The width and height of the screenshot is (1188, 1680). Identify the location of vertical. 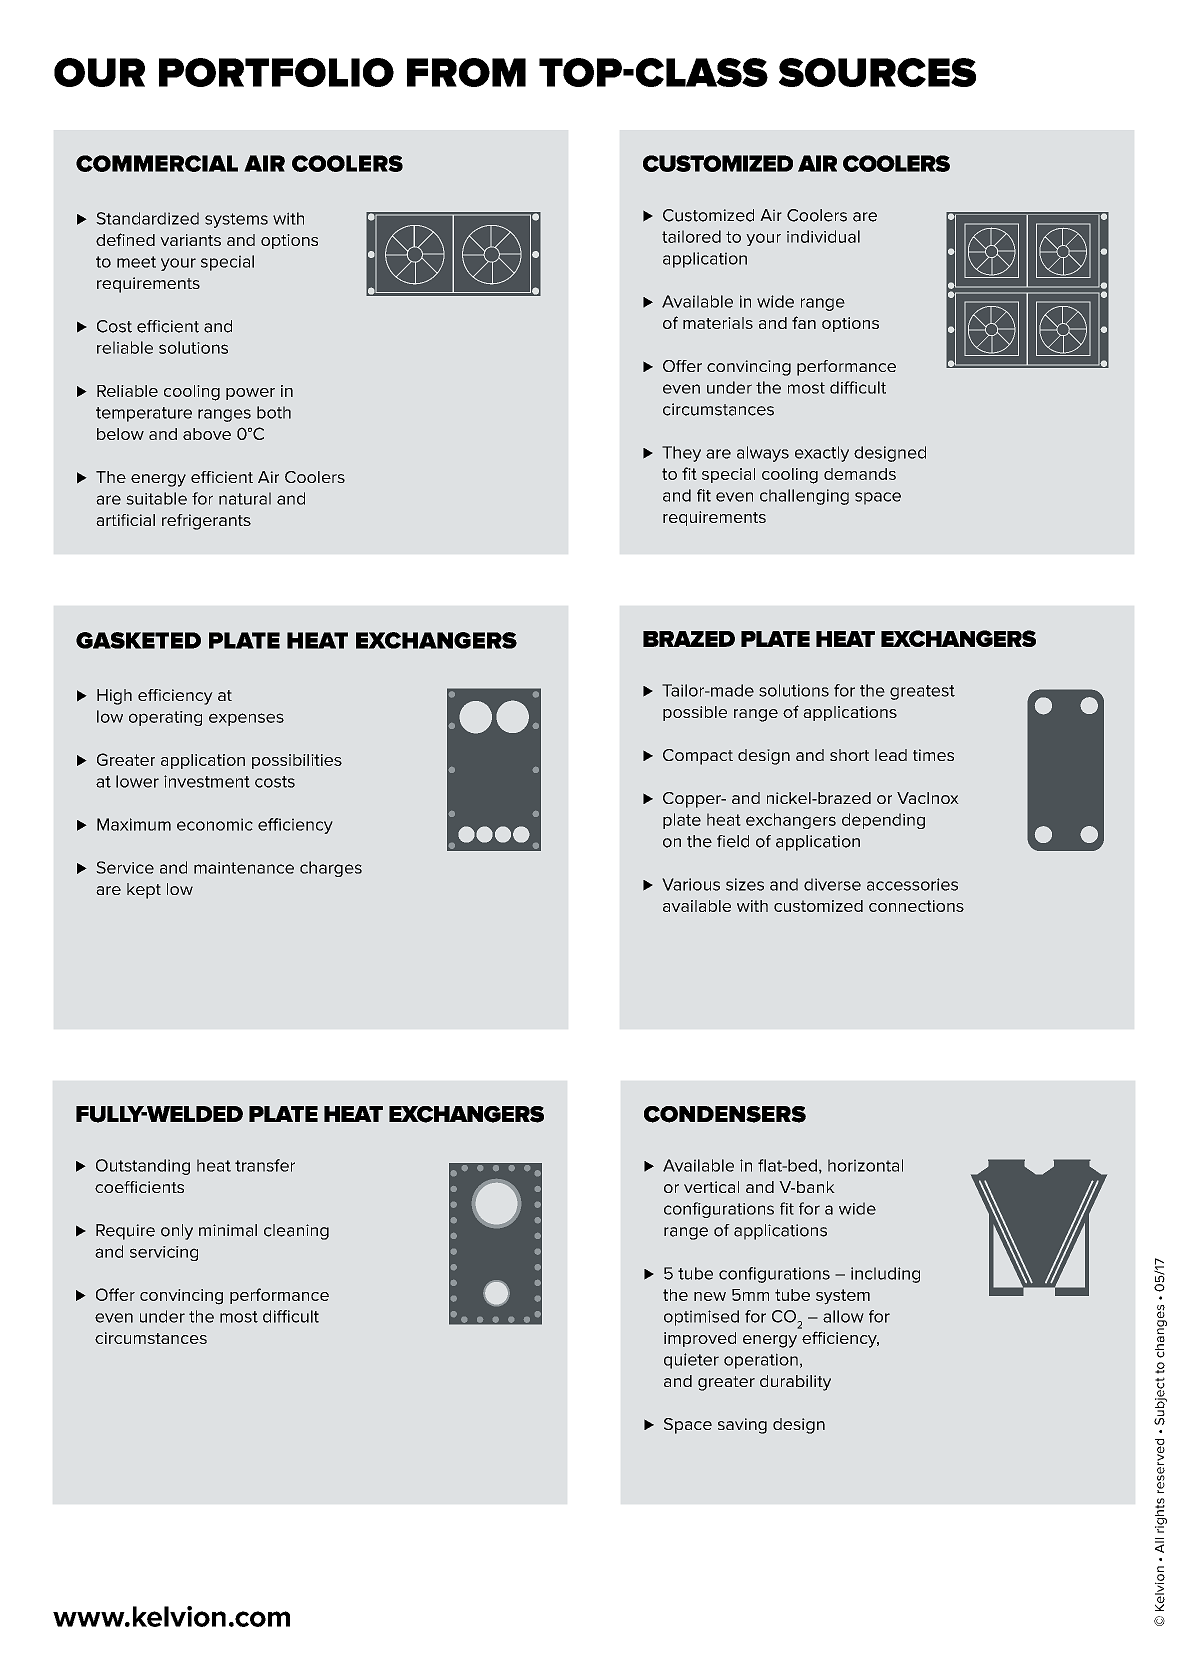
(711, 1187).
